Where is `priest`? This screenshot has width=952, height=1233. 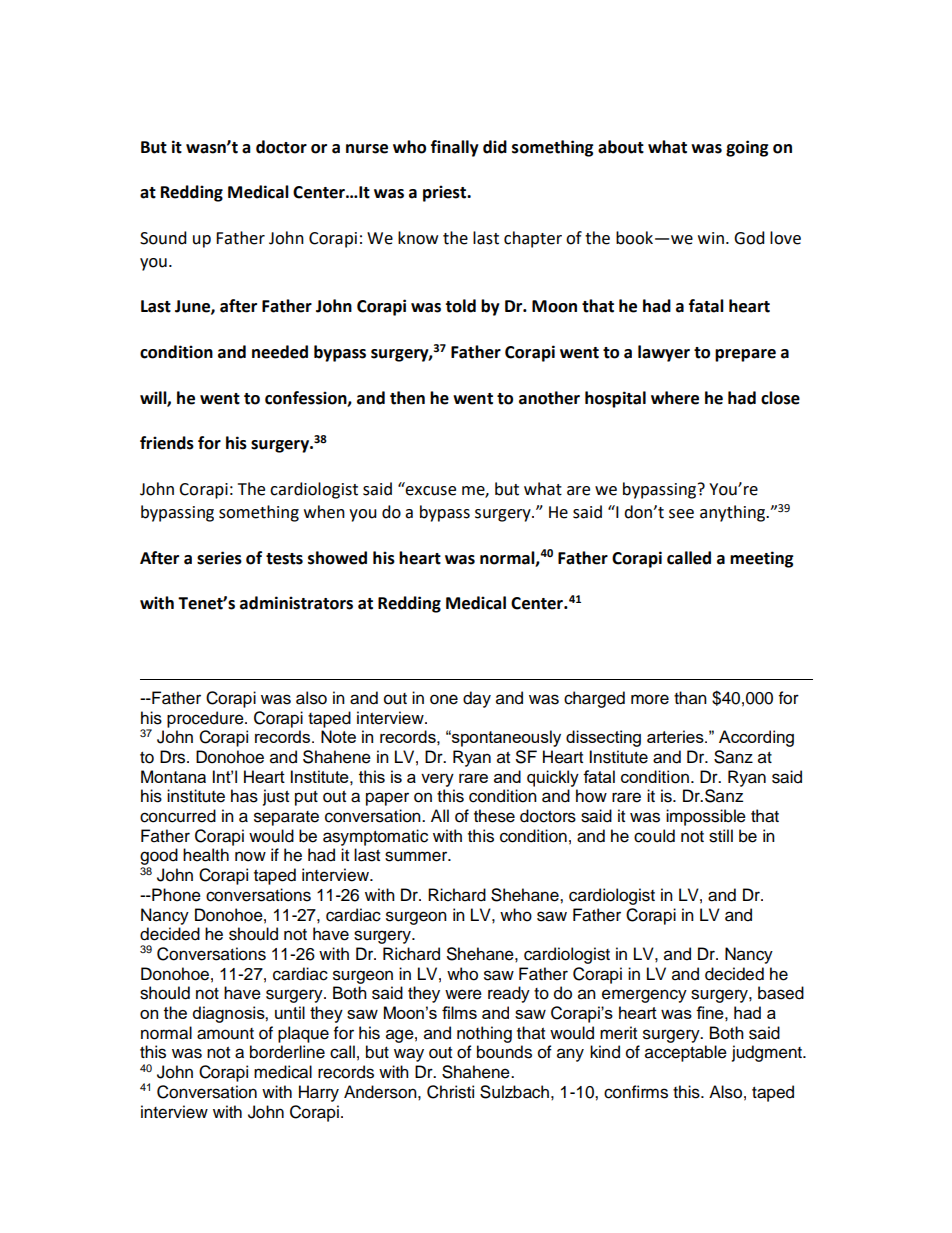
priest is located at coordinates (445, 193).
